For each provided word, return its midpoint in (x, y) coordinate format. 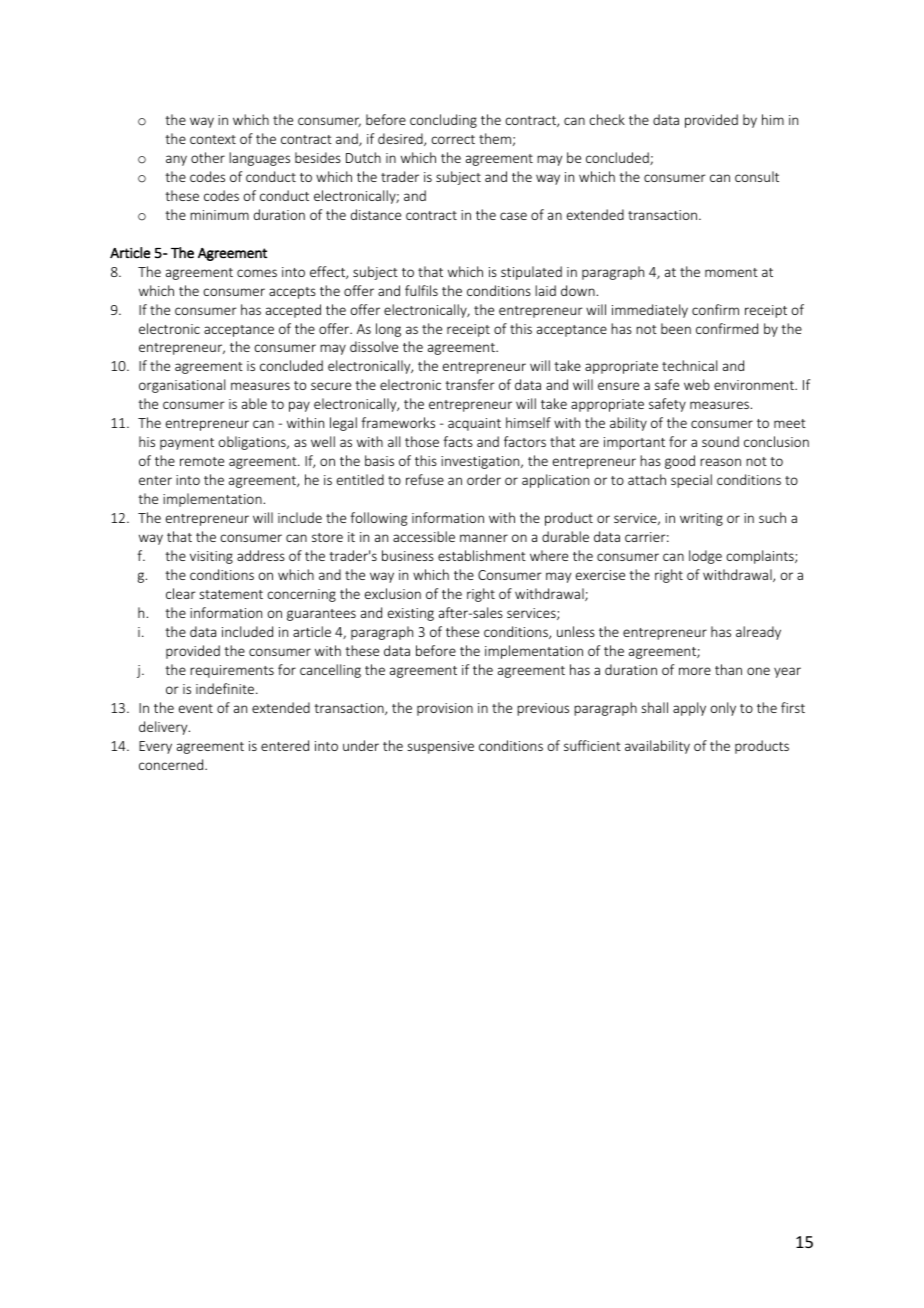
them (495, 138)
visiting (211, 557)
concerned (172, 764)
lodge (705, 557)
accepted (293, 311)
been (676, 328)
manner (484, 538)
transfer (470, 384)
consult (757, 176)
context (213, 139)
